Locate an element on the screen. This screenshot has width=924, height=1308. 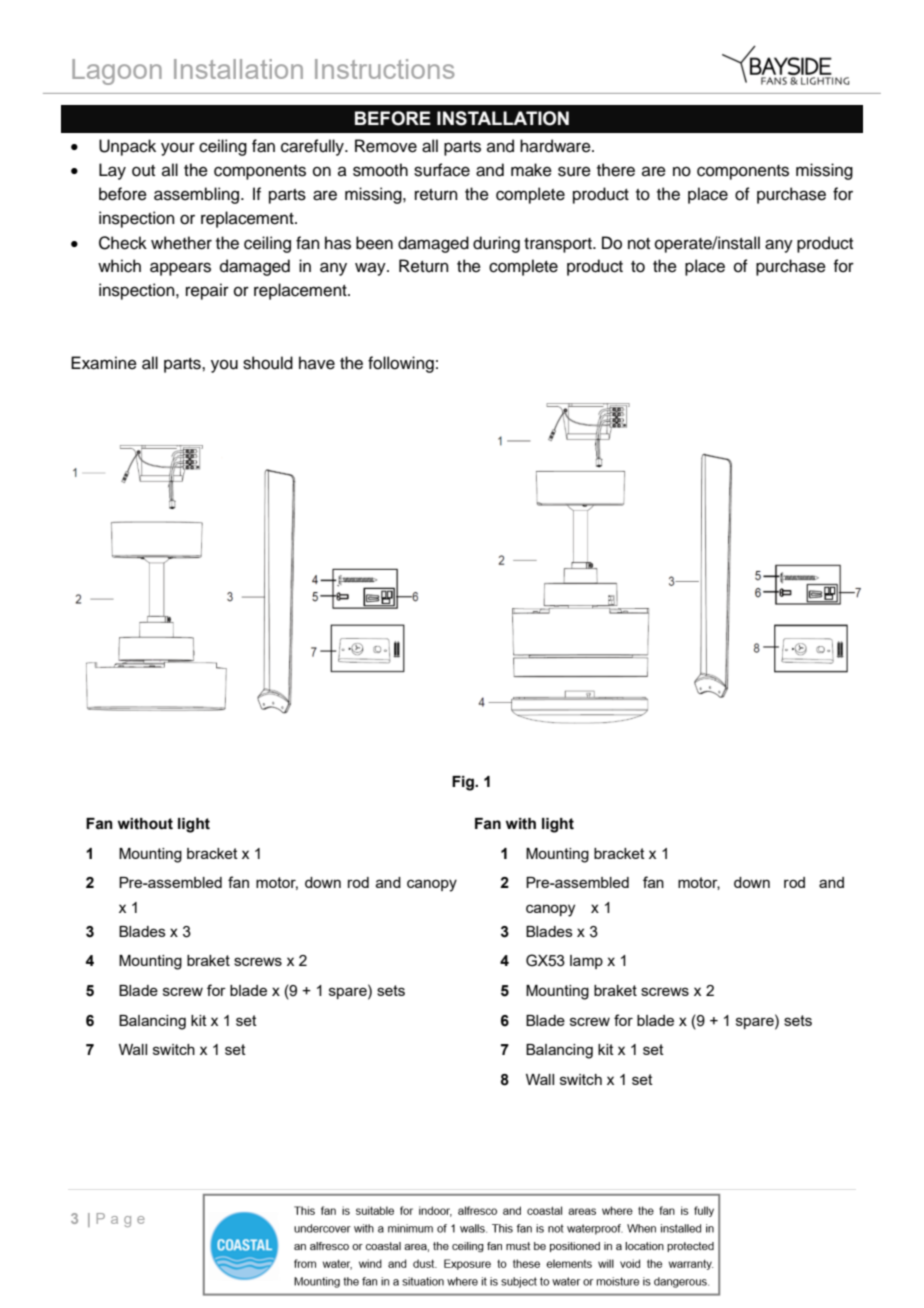
way is located at coordinates (371, 269).
